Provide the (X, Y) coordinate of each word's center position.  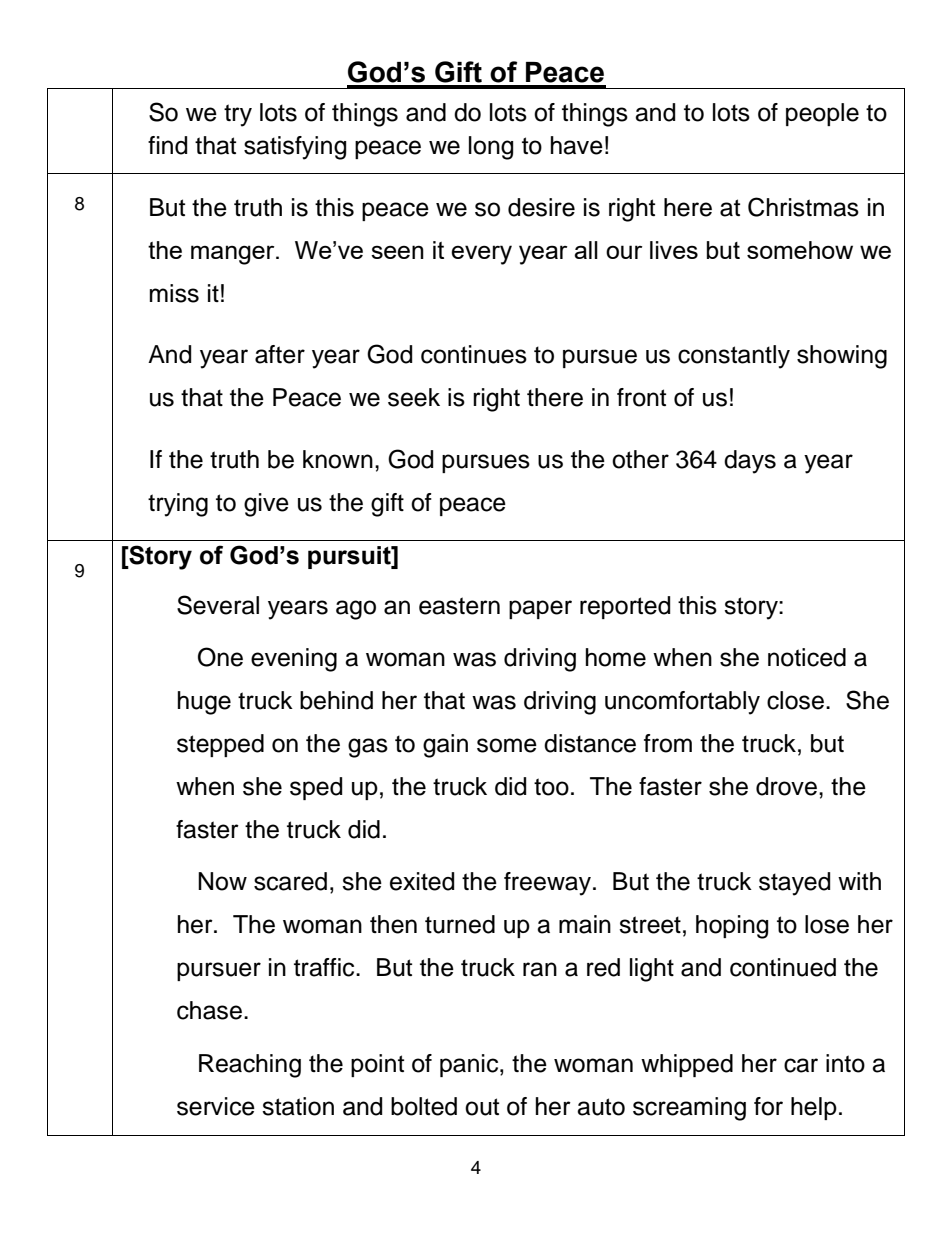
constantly (734, 357)
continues (474, 354)
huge (204, 703)
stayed (794, 884)
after (280, 354)
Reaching (250, 1066)
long (491, 148)
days (750, 462)
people (822, 114)
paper (540, 609)
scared (290, 881)
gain (445, 746)
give (266, 505)
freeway (549, 884)
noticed (807, 657)
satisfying (295, 148)
